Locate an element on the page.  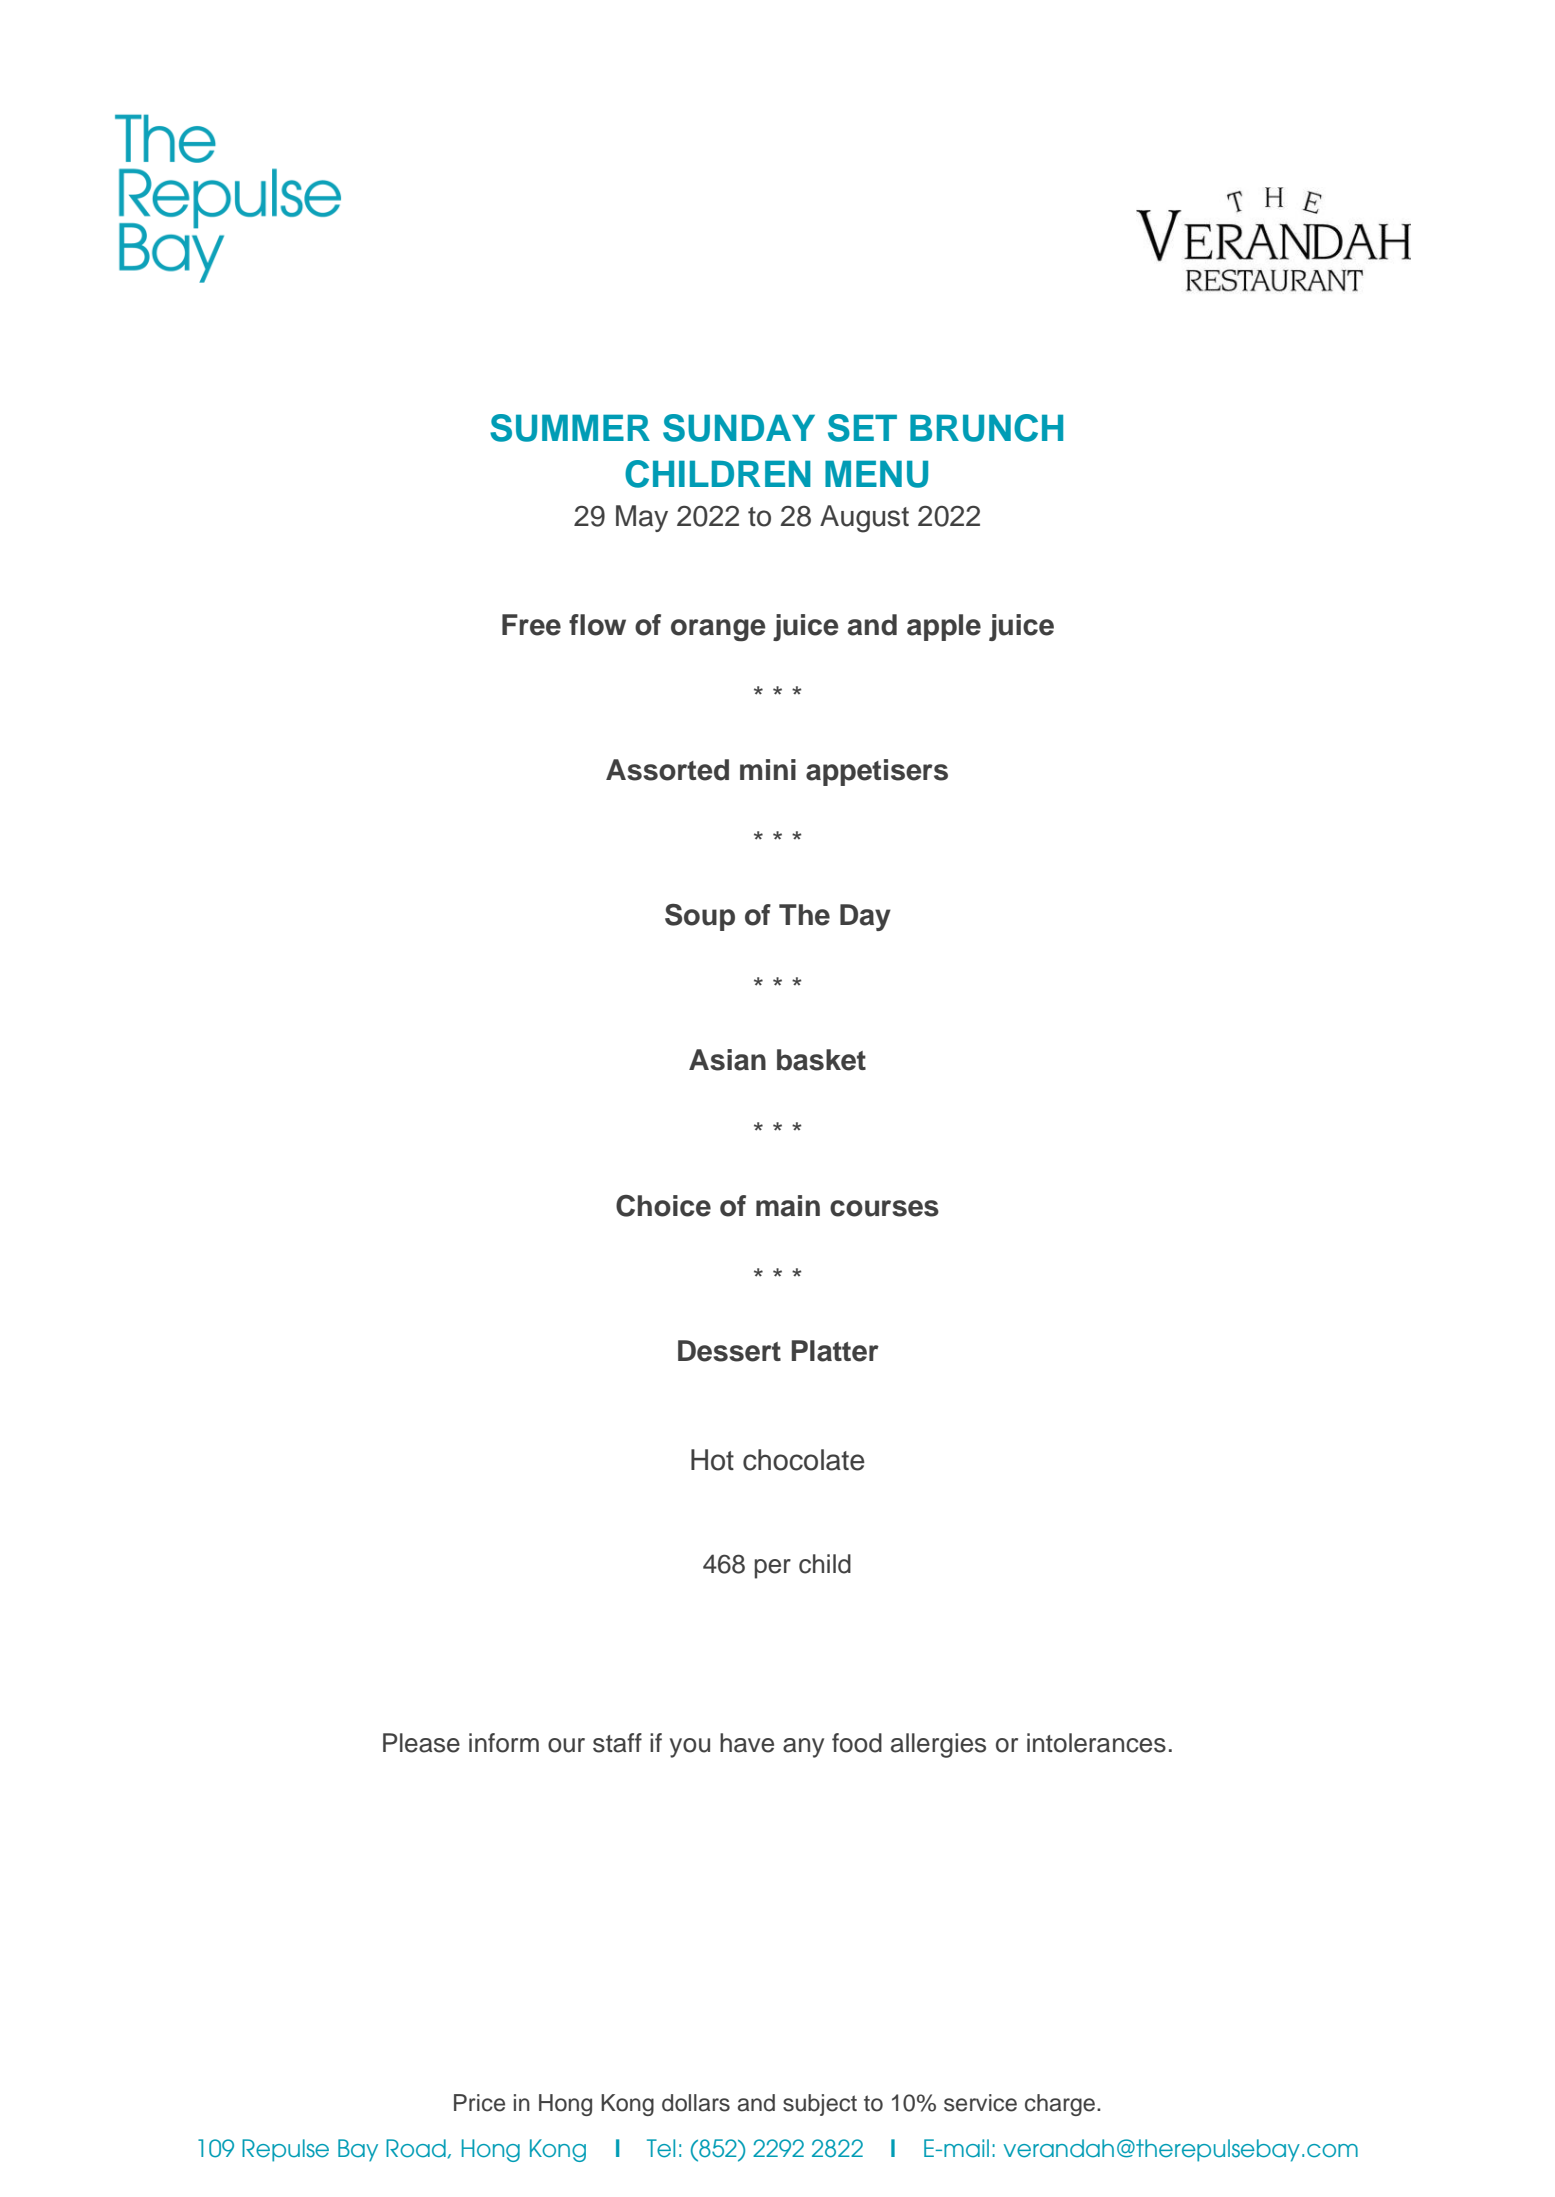
SUNDAY is located at coordinates (739, 428).
